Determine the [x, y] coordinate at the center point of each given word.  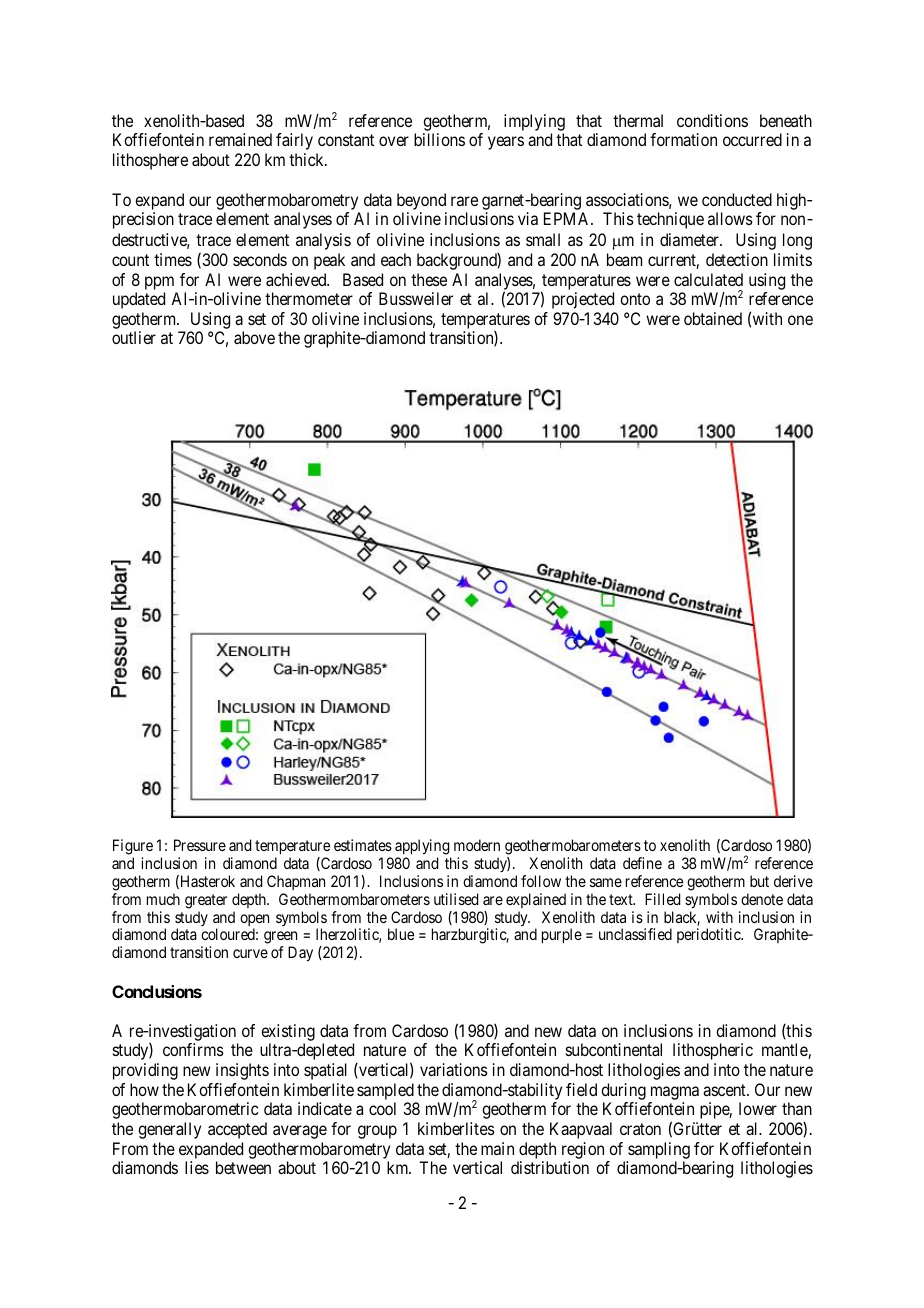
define [642, 863]
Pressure [200, 845]
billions [439, 139]
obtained [713, 318]
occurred [752, 139]
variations [454, 1069]
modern [477, 845]
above [254, 337]
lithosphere [150, 161]
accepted [237, 1130]
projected [583, 300]
